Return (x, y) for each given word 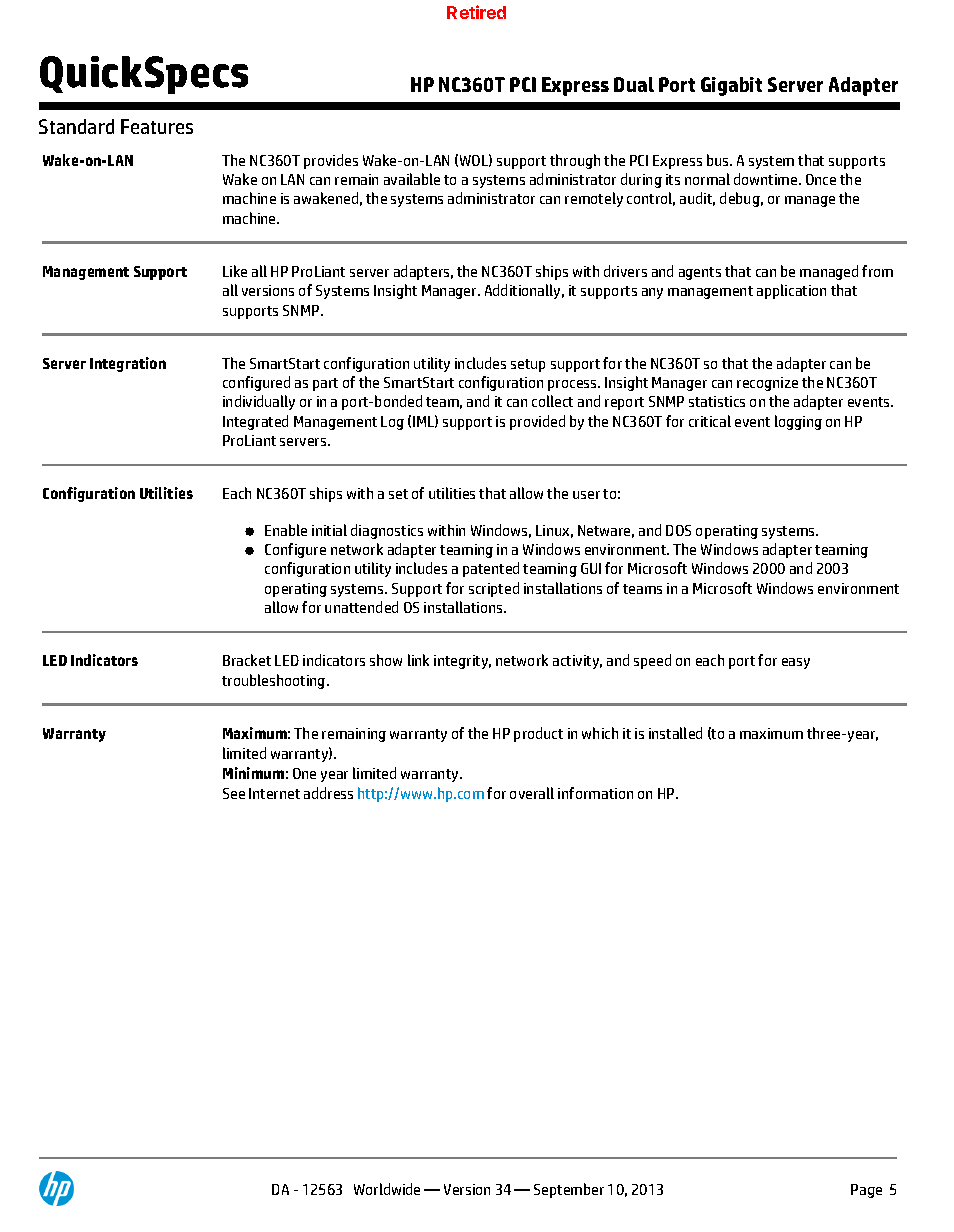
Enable (286, 530)
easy (796, 663)
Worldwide (387, 1189)
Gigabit (731, 86)
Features (157, 126)
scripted (494, 589)
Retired (476, 12)
